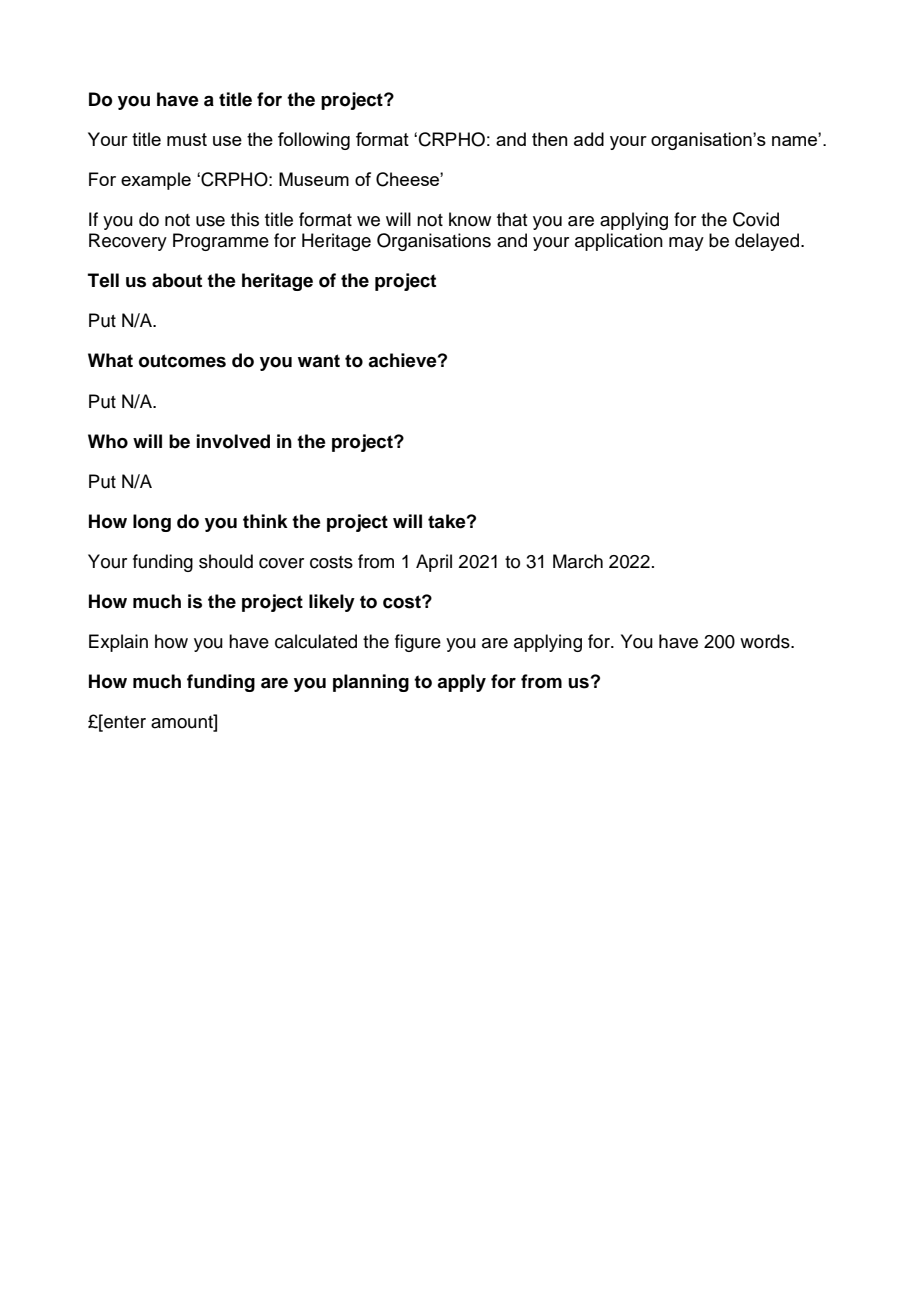  Describe the element at coordinates (686, 244) in the page. I see `may` at that location.
